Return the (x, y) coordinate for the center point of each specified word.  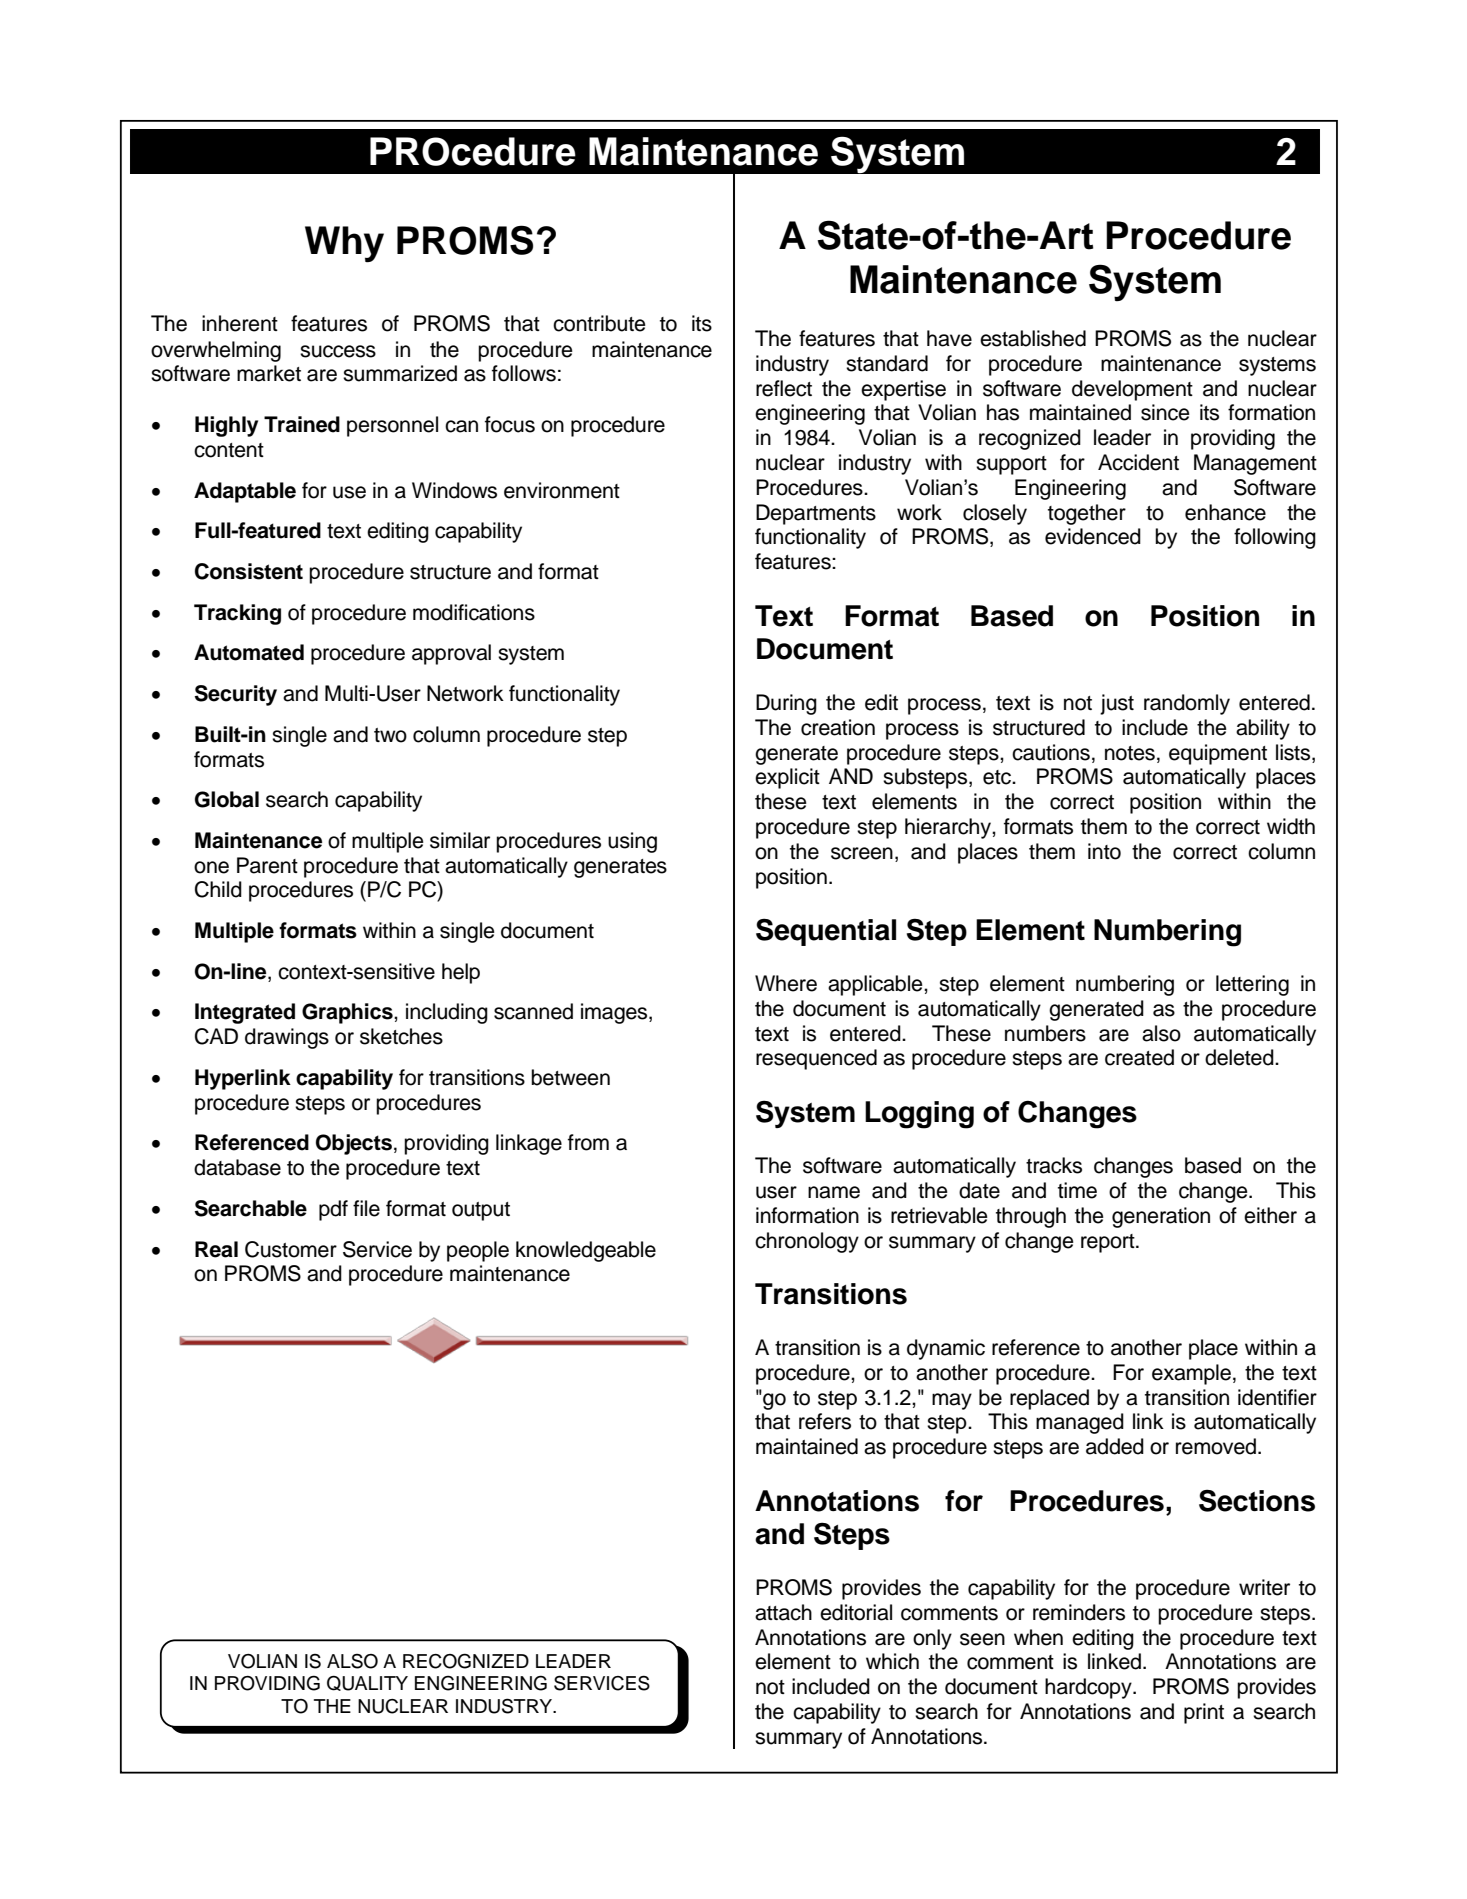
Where (786, 983)
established (1033, 338)
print (1204, 1713)
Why (344, 244)
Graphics (348, 1013)
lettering (1252, 985)
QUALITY (367, 1683)
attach (783, 1612)
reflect (784, 388)
